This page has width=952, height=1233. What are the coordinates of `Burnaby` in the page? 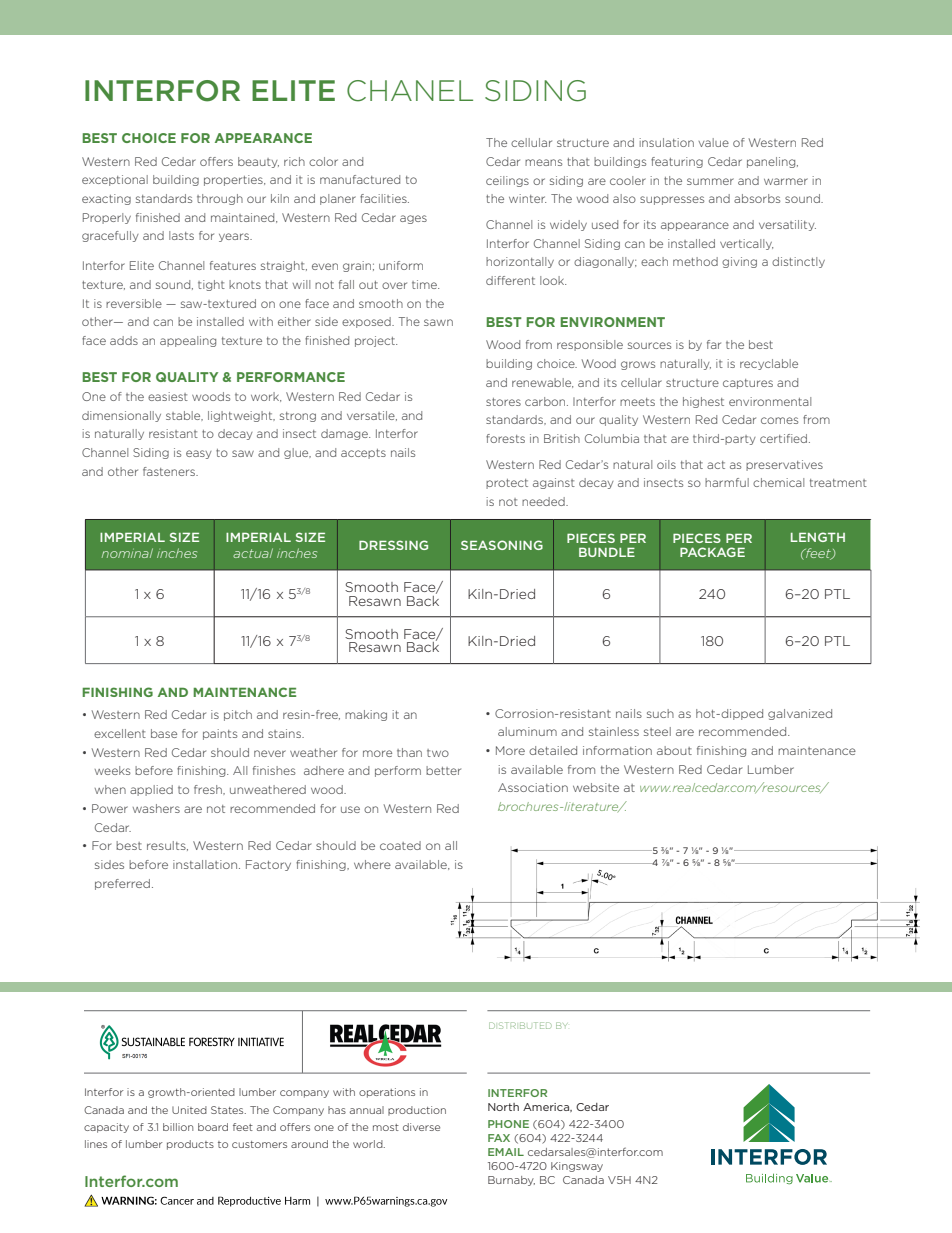 It's located at (511, 1181).
